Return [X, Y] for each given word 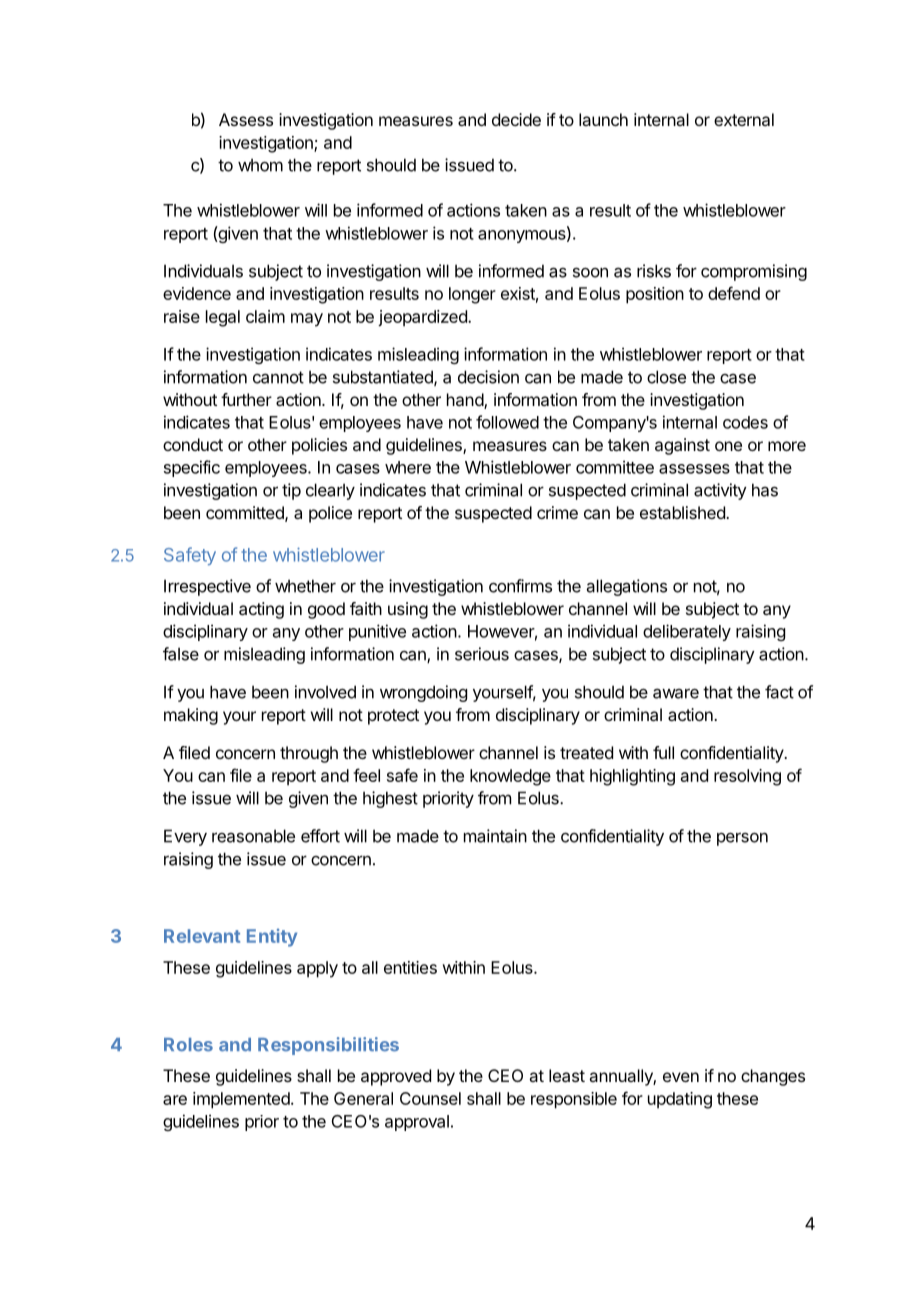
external [744, 119]
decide [516, 119]
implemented [242, 1100]
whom [260, 165]
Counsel [430, 1098]
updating [680, 1100]
